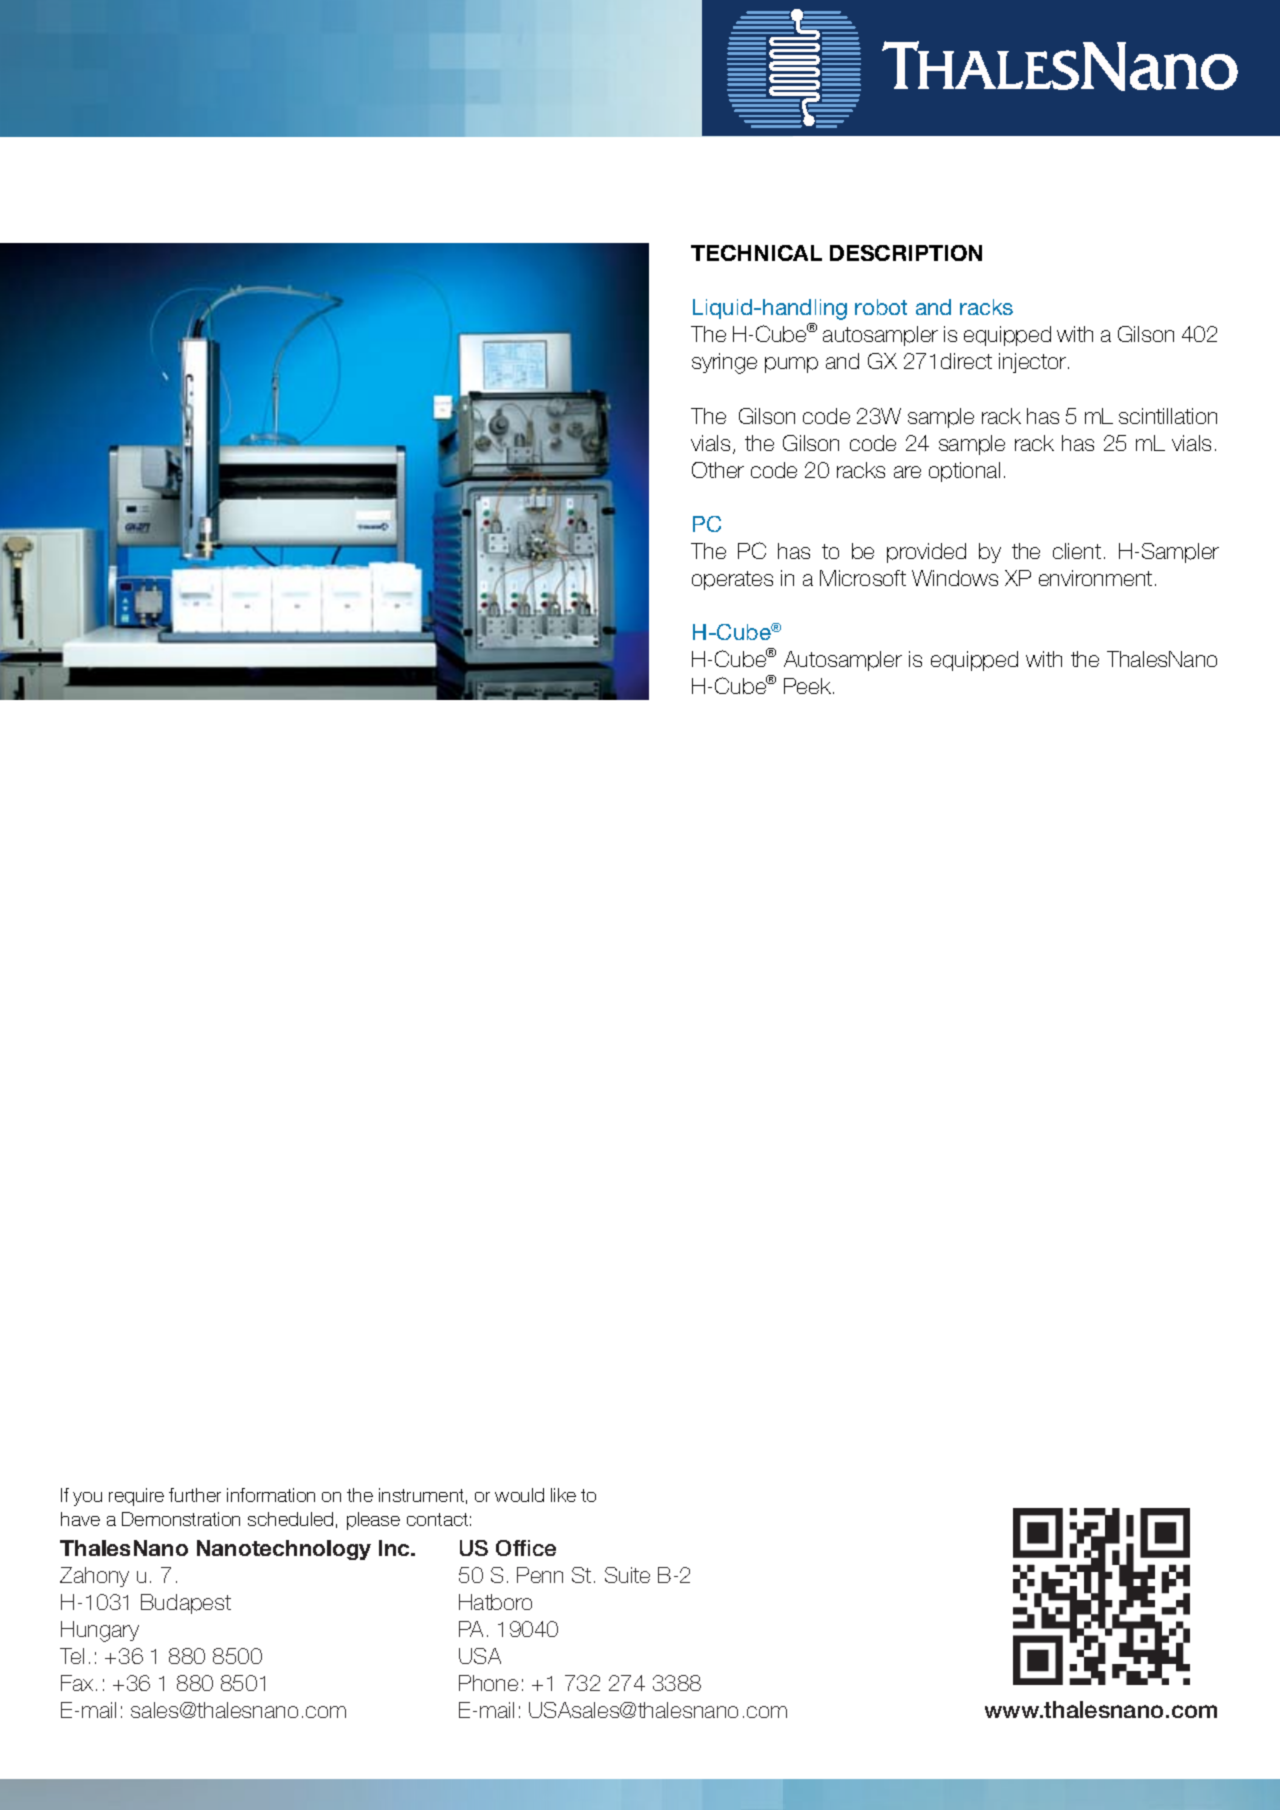 This screenshot has height=1810, width=1280. What do you see at coordinates (563, 1495) in the screenshot?
I see `like` at bounding box center [563, 1495].
